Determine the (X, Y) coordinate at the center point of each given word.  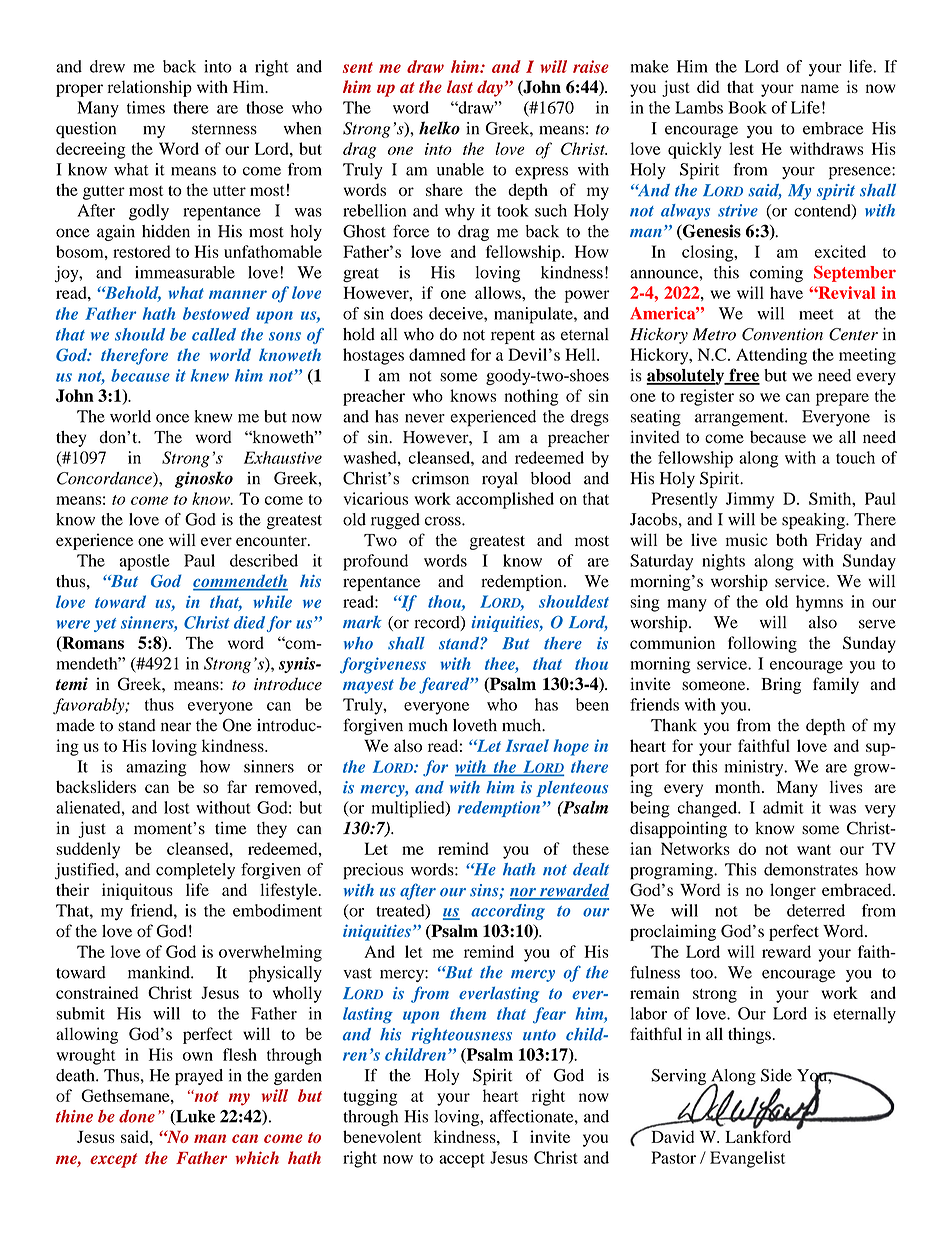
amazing (156, 768)
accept (462, 1160)
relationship (150, 88)
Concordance (105, 479)
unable (460, 169)
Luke (194, 1117)
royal (500, 480)
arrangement (740, 419)
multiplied (409, 809)
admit (783, 807)
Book (747, 107)
